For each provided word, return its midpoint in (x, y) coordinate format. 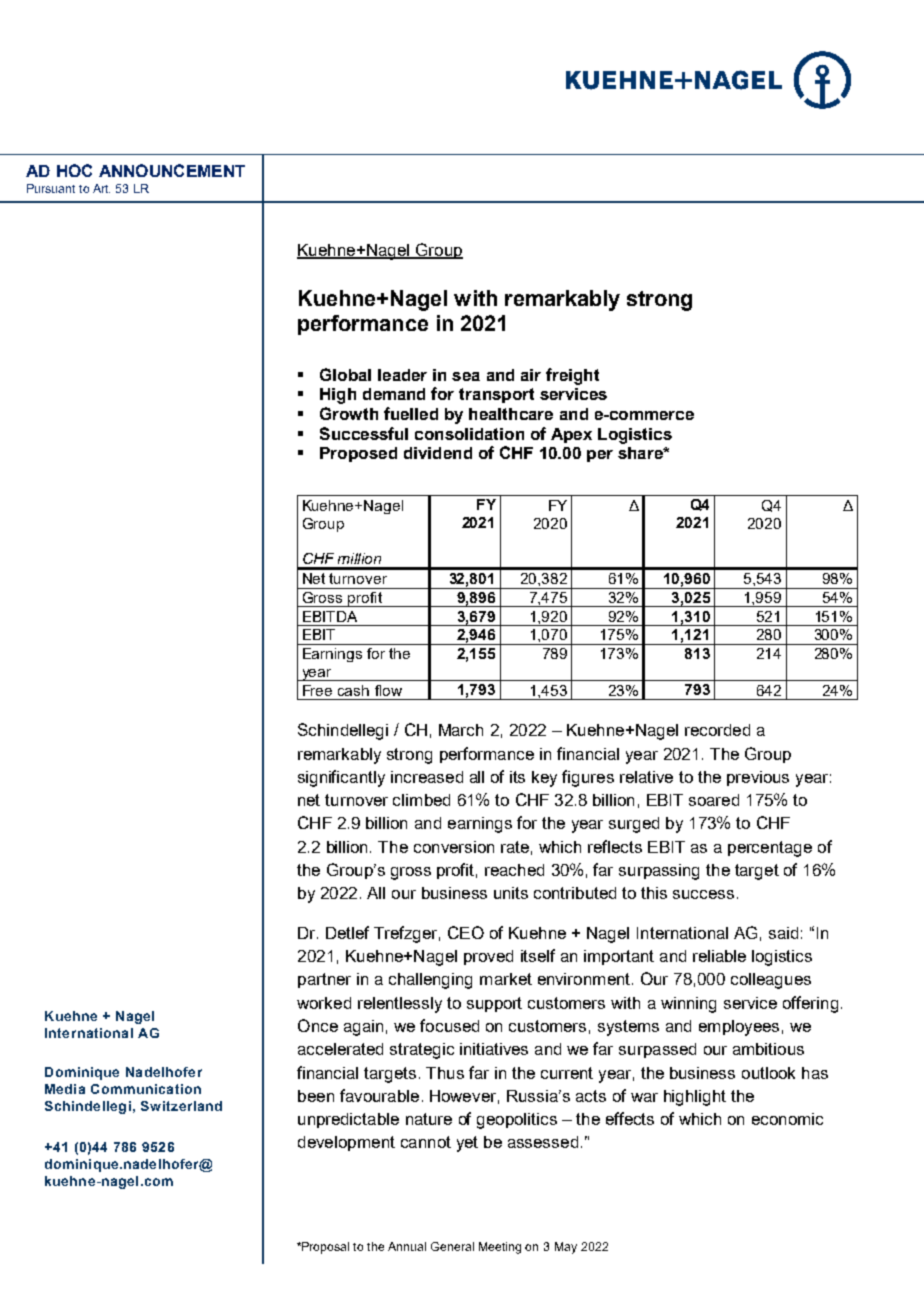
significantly (341, 778)
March (461, 730)
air (531, 375)
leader (402, 375)
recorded (717, 730)
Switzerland (181, 1106)
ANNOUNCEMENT (172, 170)
